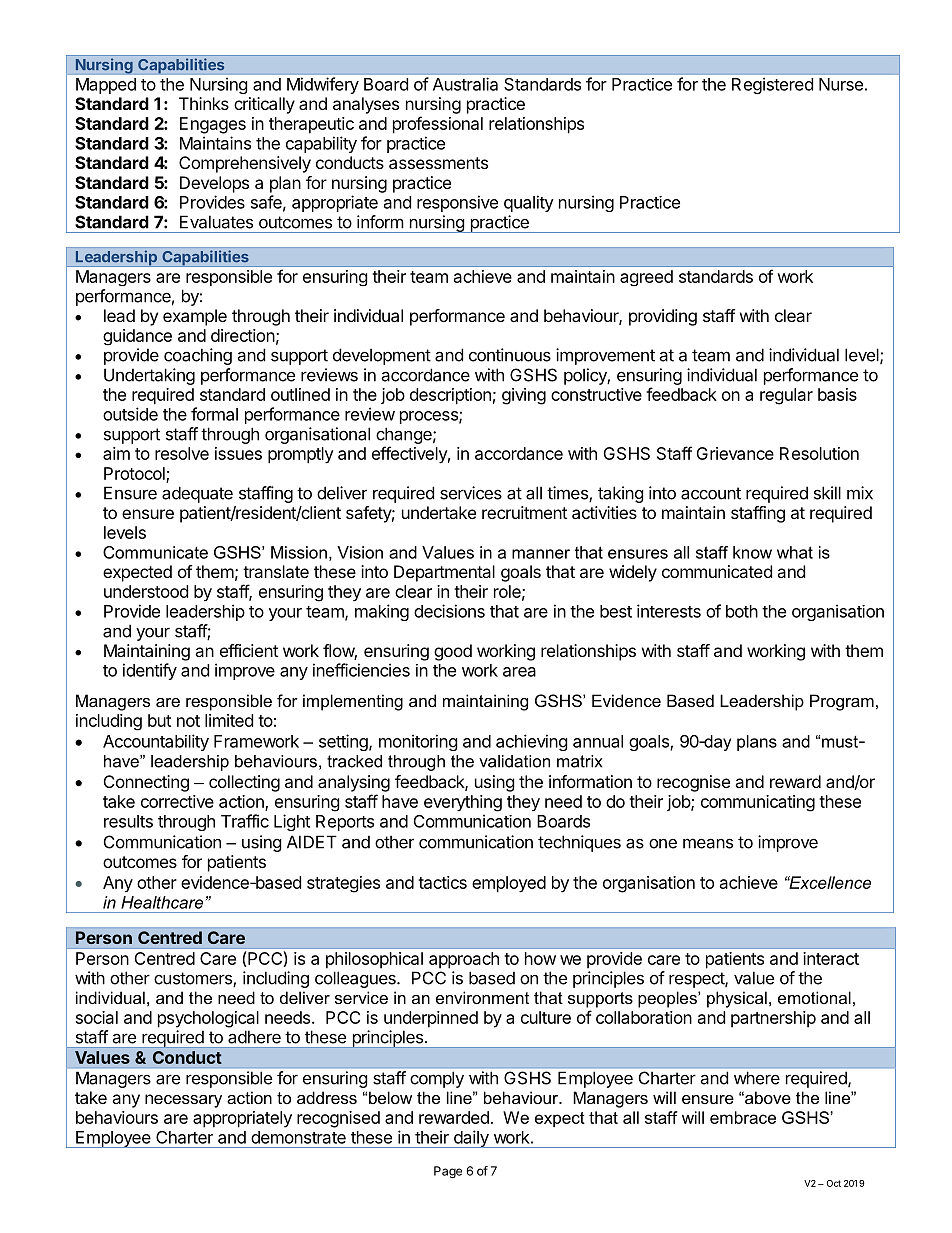 The image size is (952, 1233). Describe the element at coordinates (742, 611) in the page. I see `both` at that location.
